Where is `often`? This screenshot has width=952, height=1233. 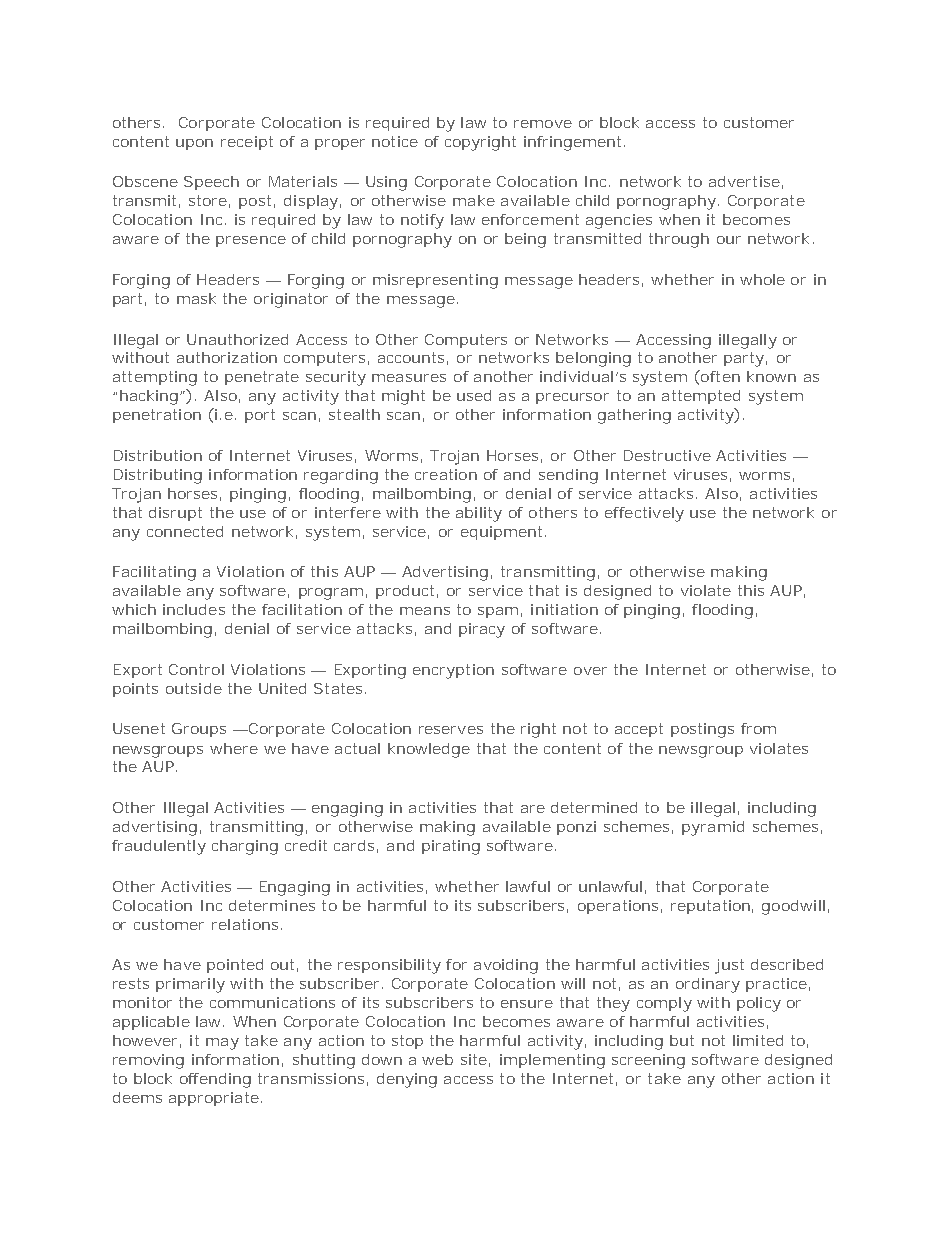
often is located at coordinates (719, 376).
